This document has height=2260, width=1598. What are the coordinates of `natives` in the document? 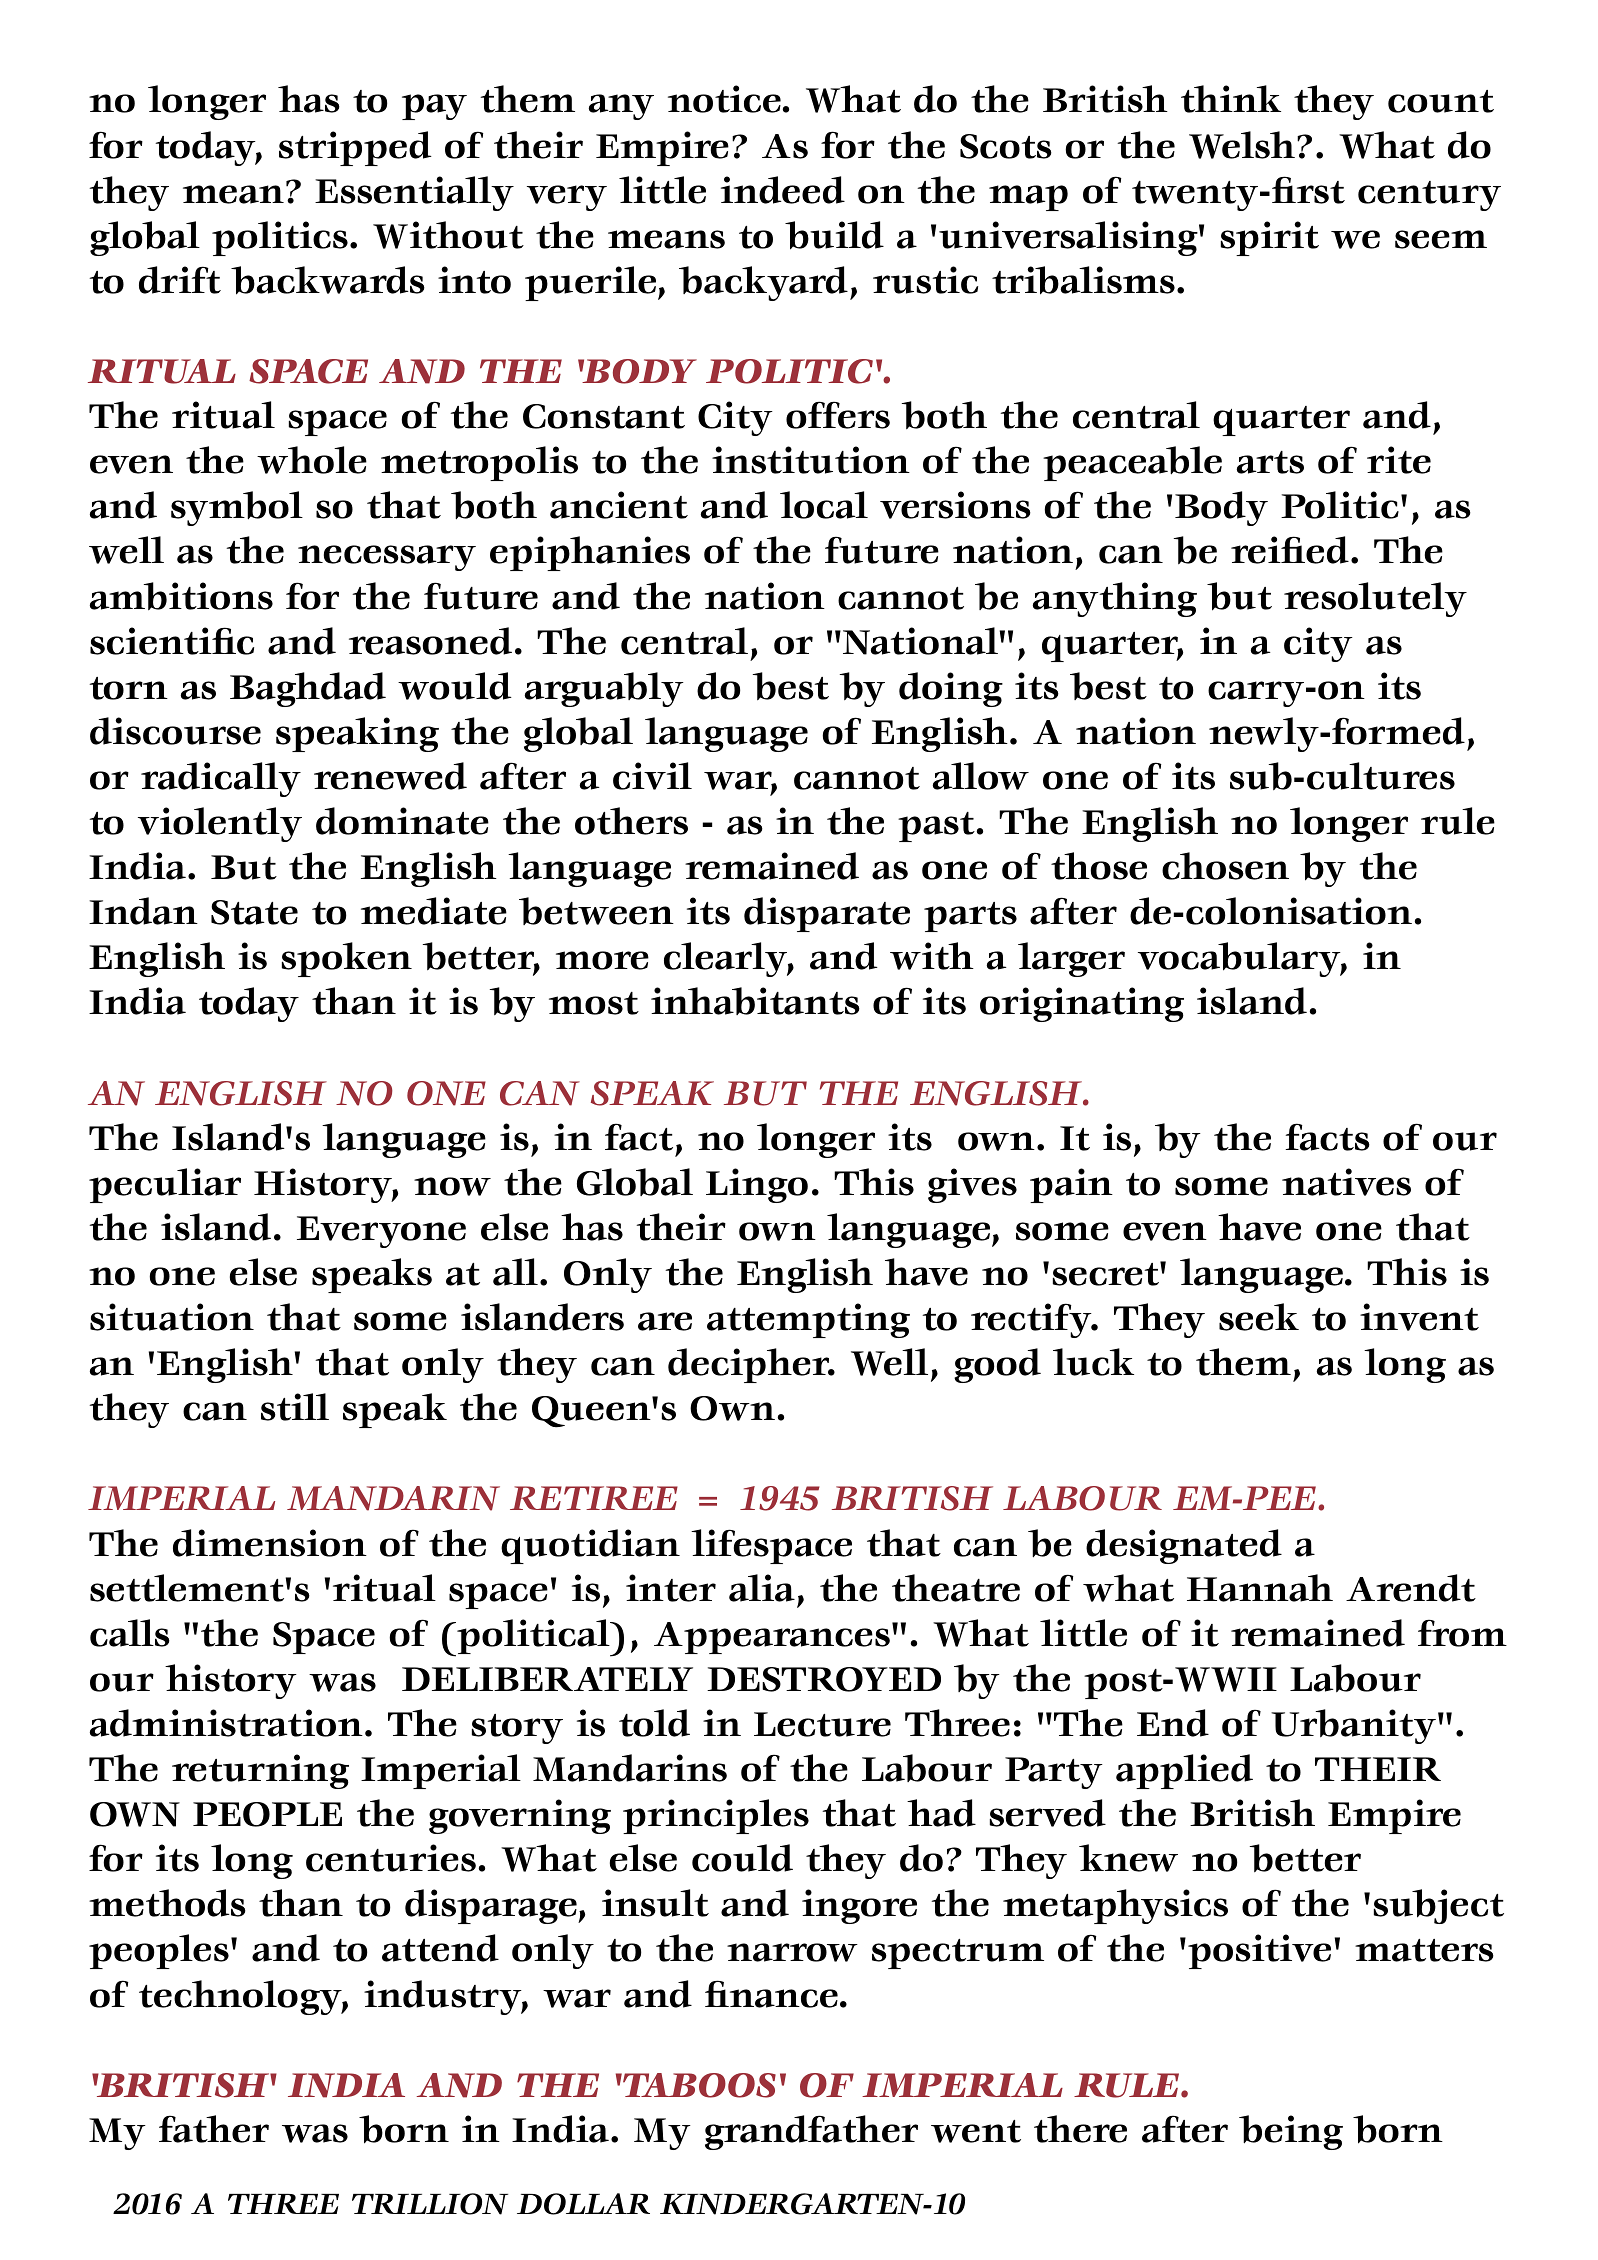 It's located at (1346, 1182).
